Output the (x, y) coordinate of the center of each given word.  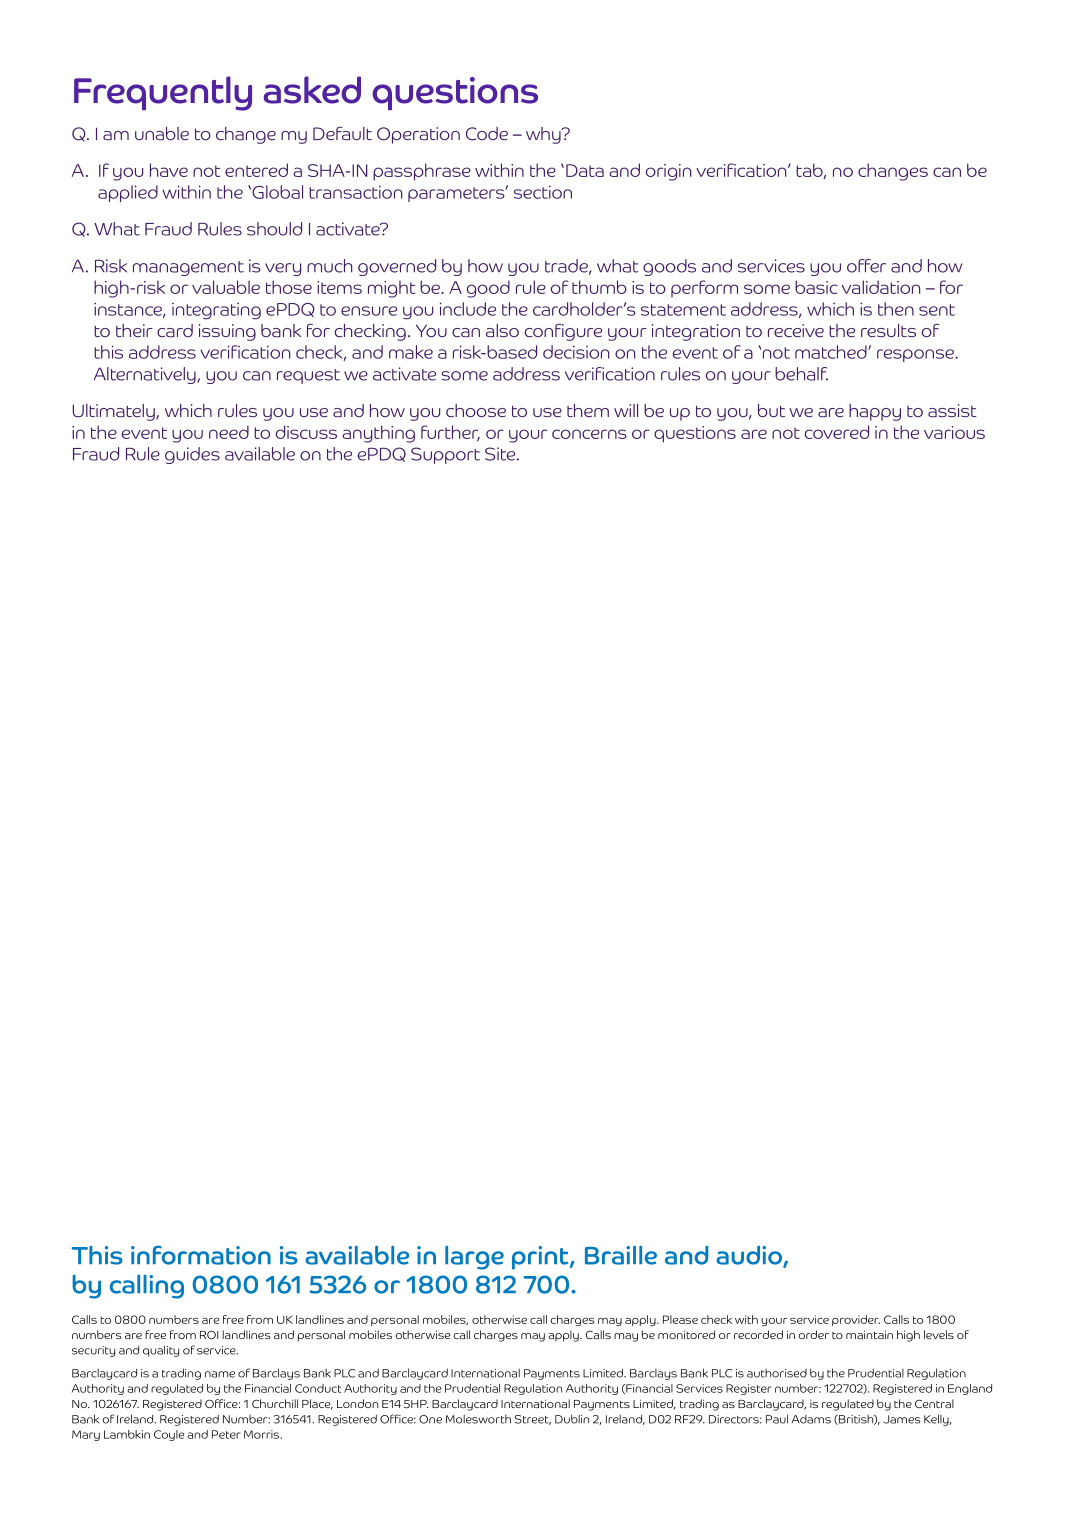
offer (866, 266)
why (544, 135)
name (220, 1374)
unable (162, 133)
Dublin (572, 1419)
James (902, 1419)
